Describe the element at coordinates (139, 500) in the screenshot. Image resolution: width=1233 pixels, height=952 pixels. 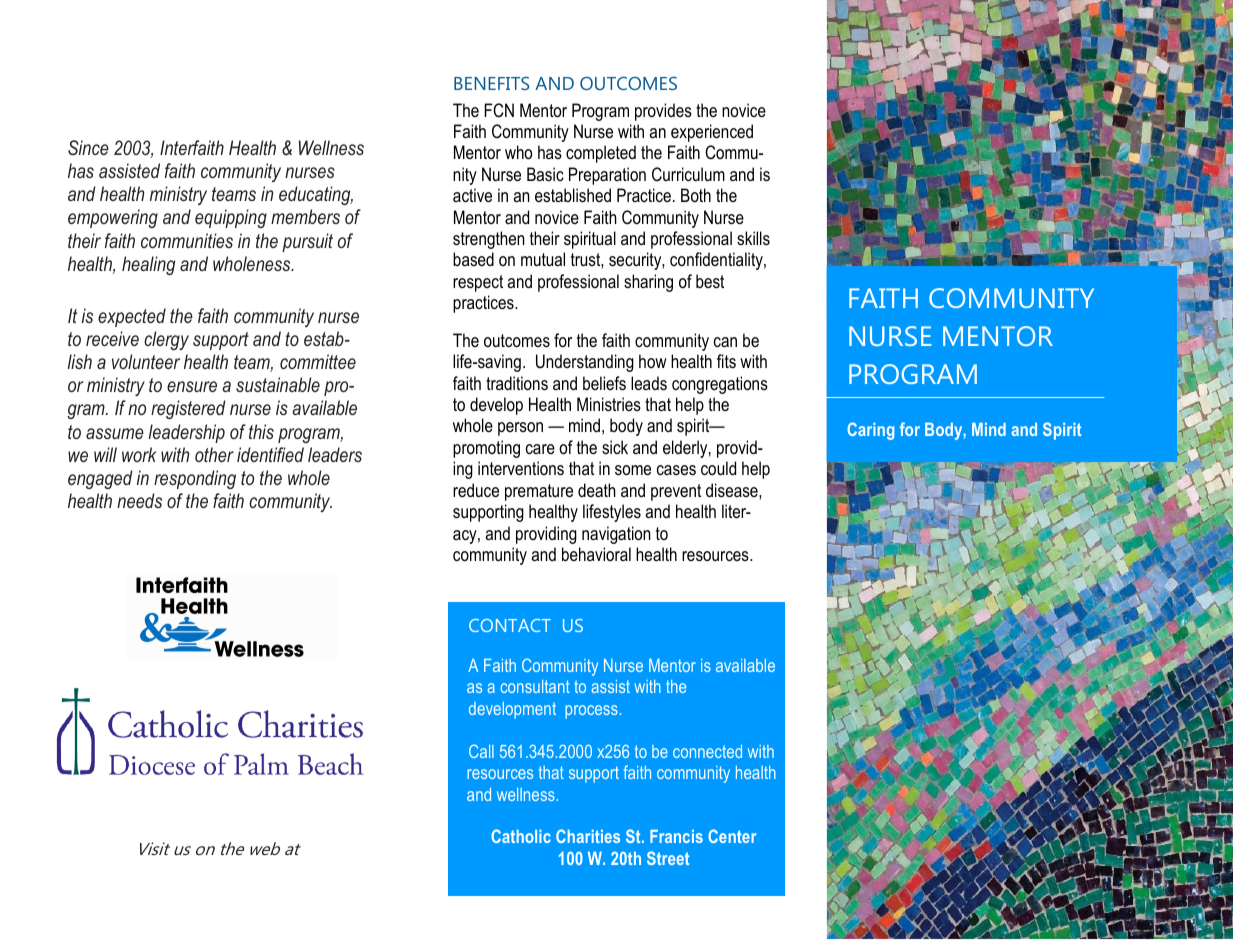
I see `needs` at that location.
